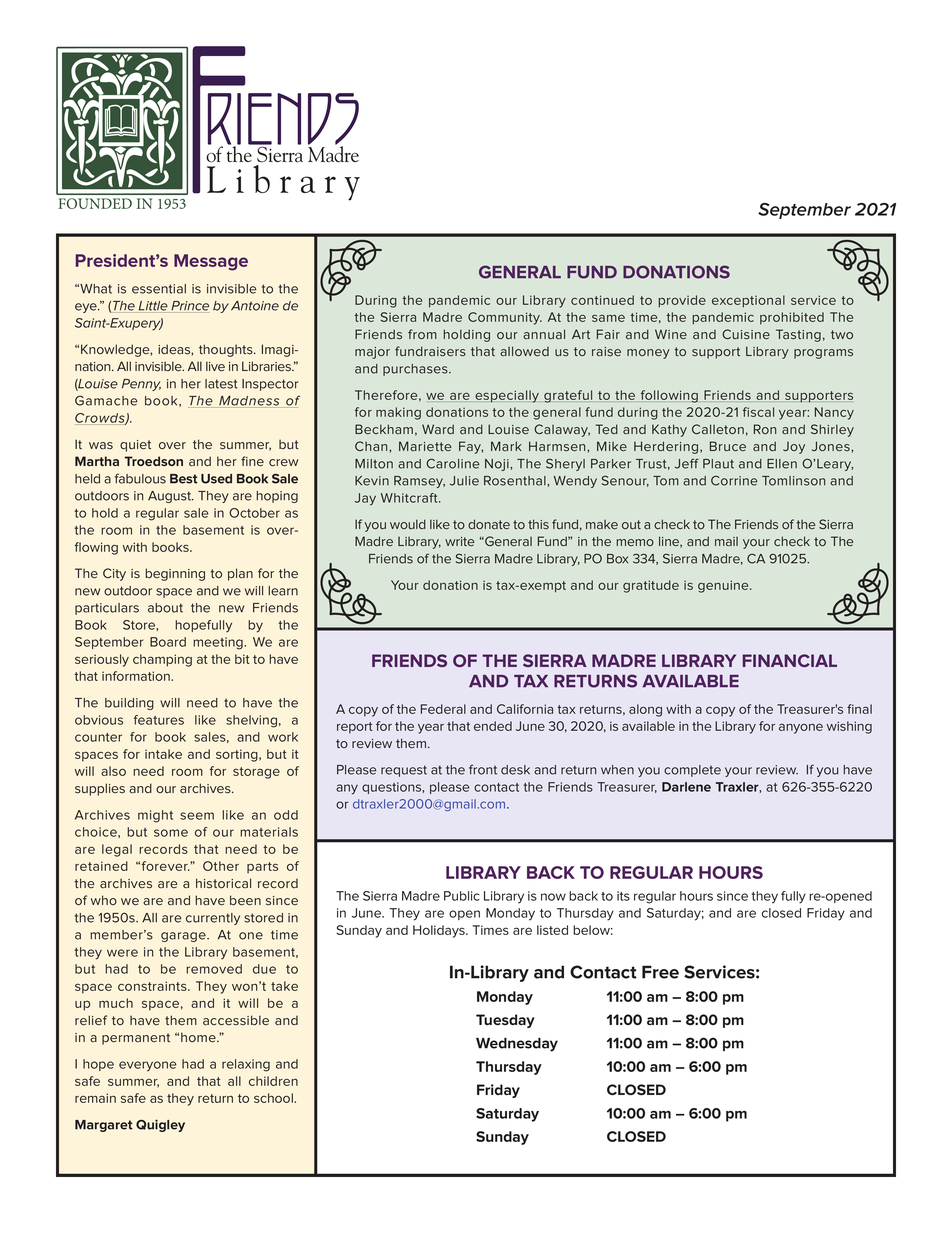 This screenshot has height=1233, width=952. I want to click on Corrine, so click(734, 480).
